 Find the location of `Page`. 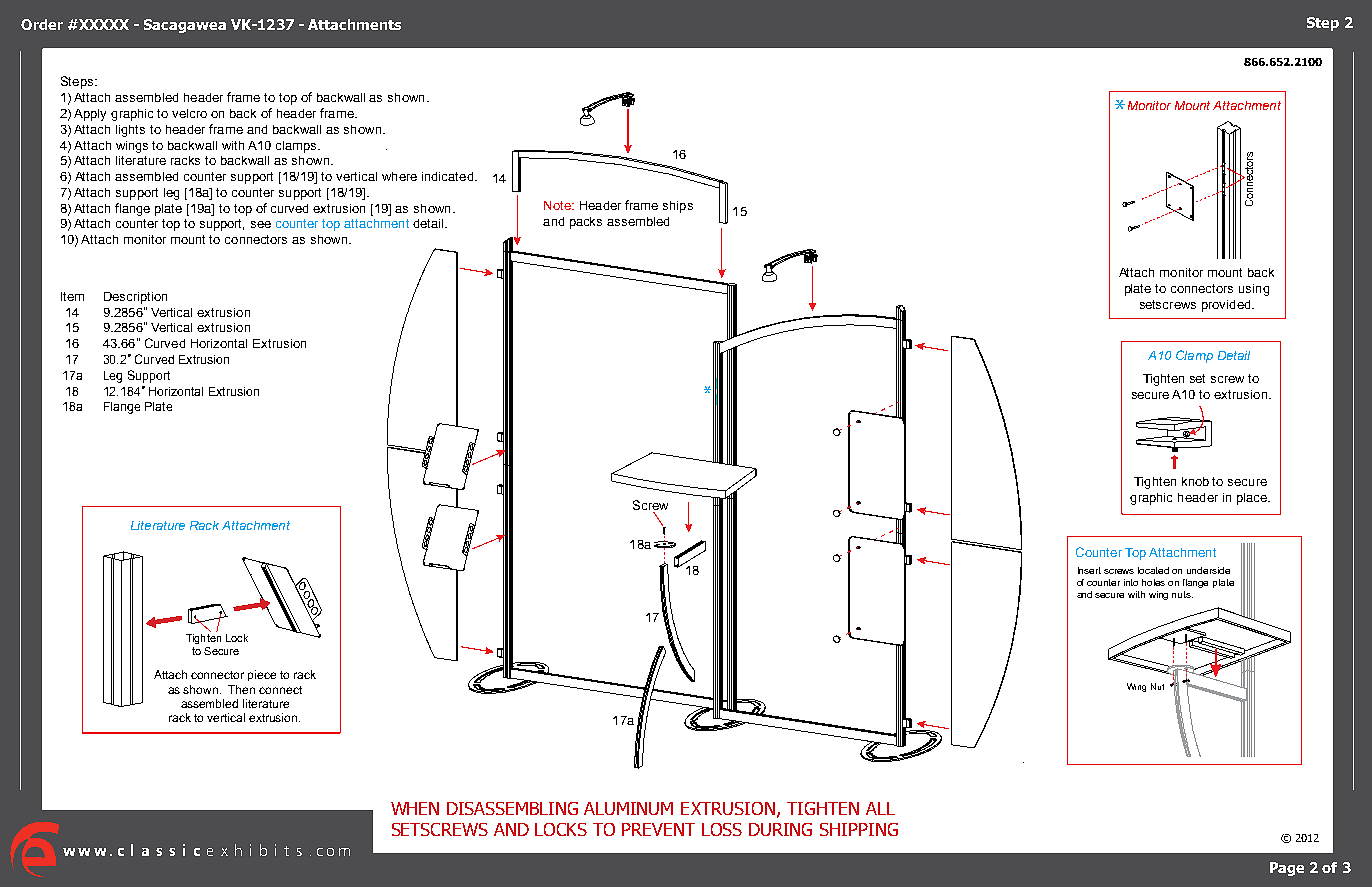

Page is located at coordinates (1287, 869).
